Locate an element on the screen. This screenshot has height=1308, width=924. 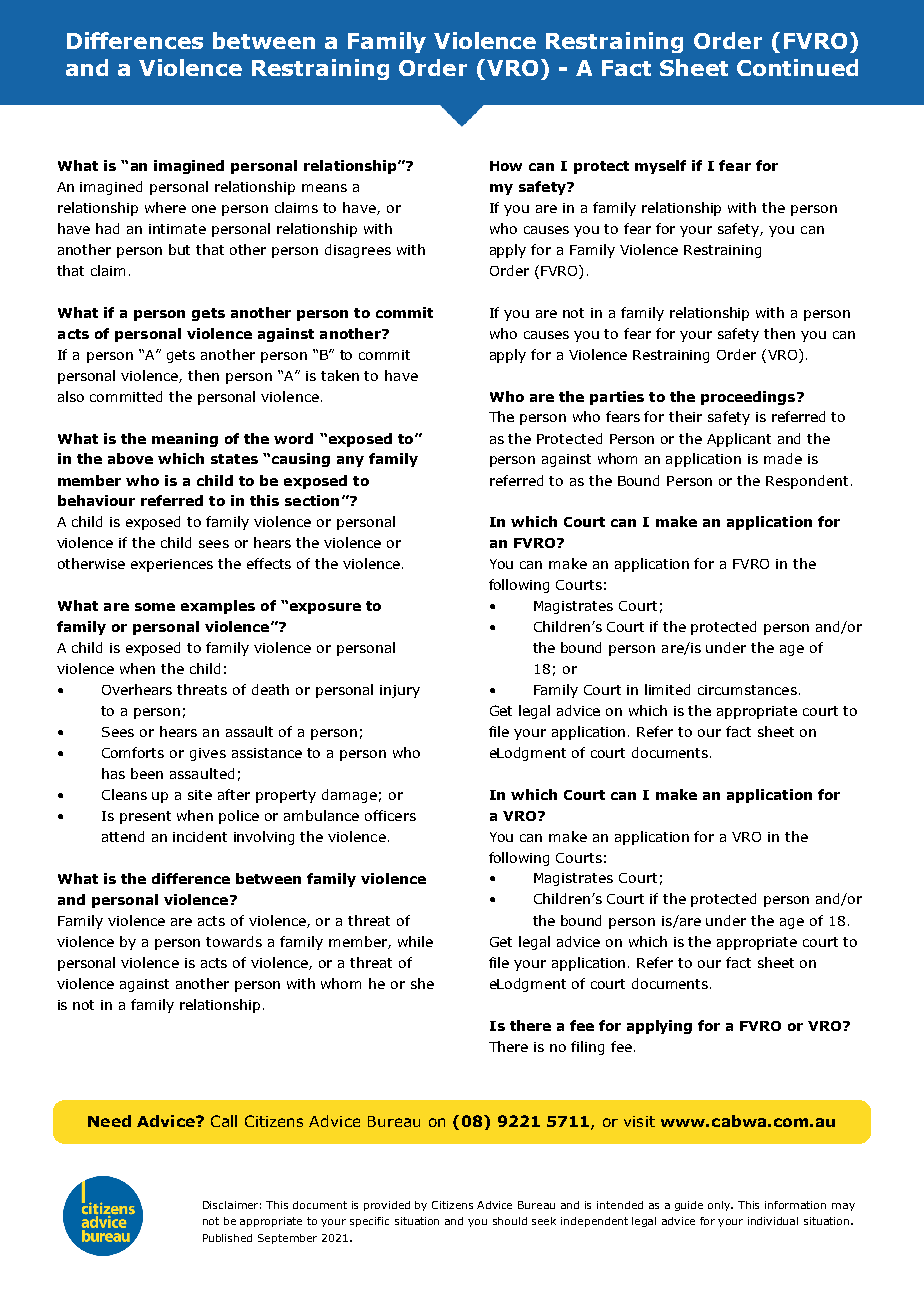
Published is located at coordinates (227, 1238).
